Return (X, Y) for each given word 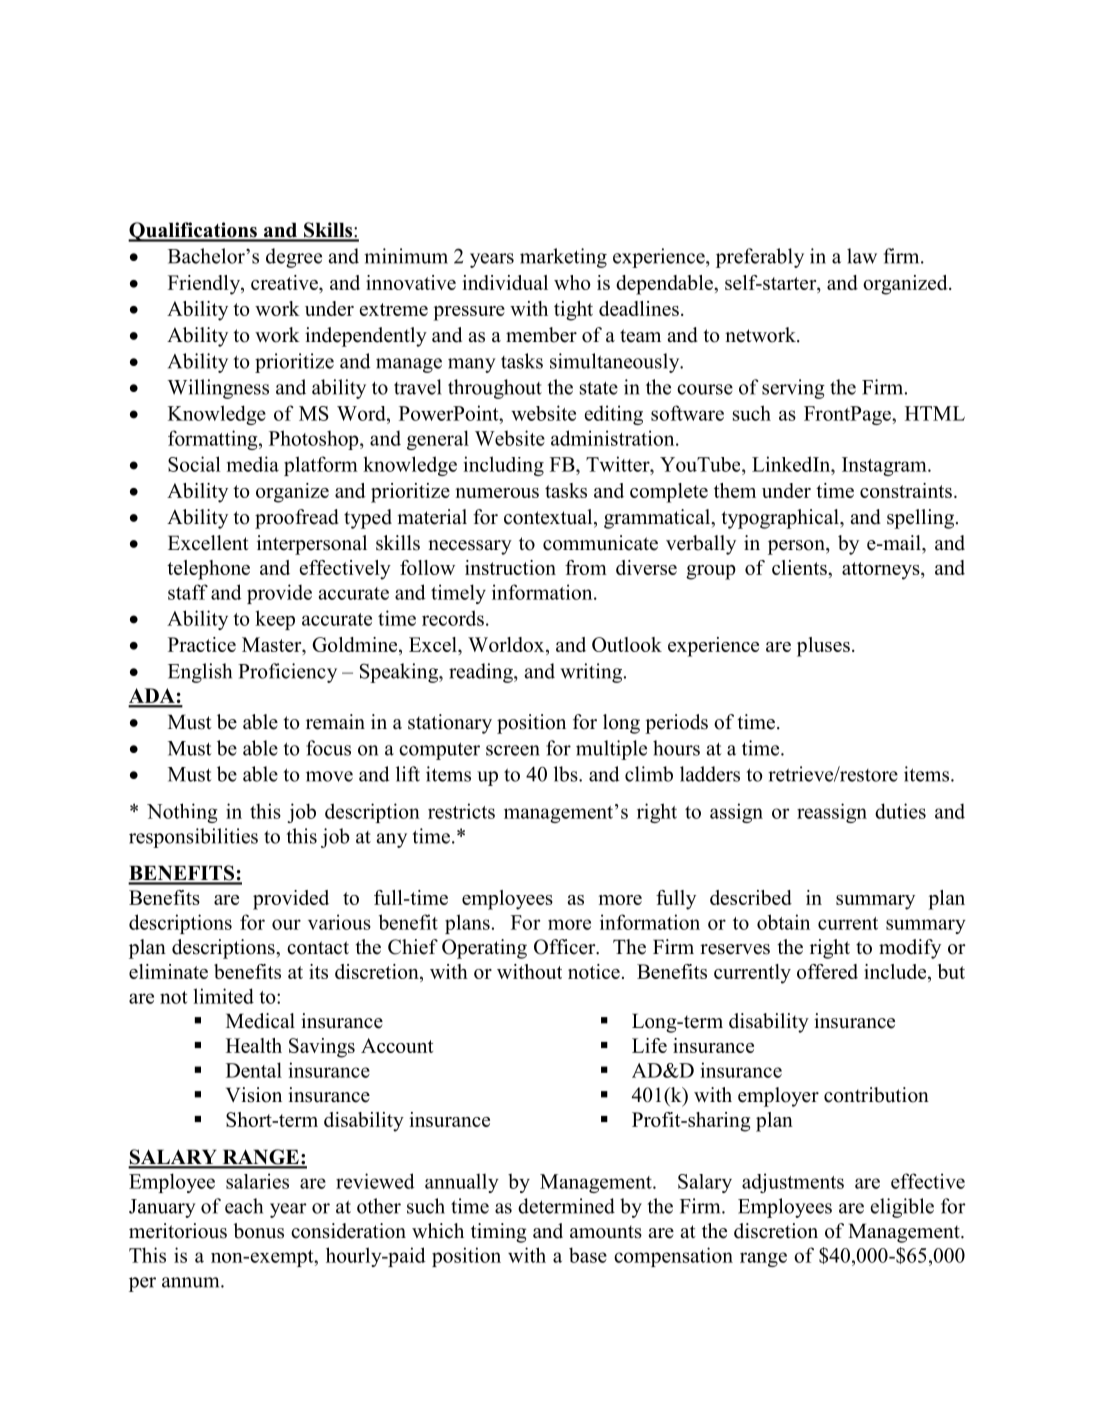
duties (900, 811)
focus (328, 748)
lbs (567, 774)
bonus (258, 1231)
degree (294, 258)
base (588, 1255)
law (862, 256)
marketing (563, 258)
